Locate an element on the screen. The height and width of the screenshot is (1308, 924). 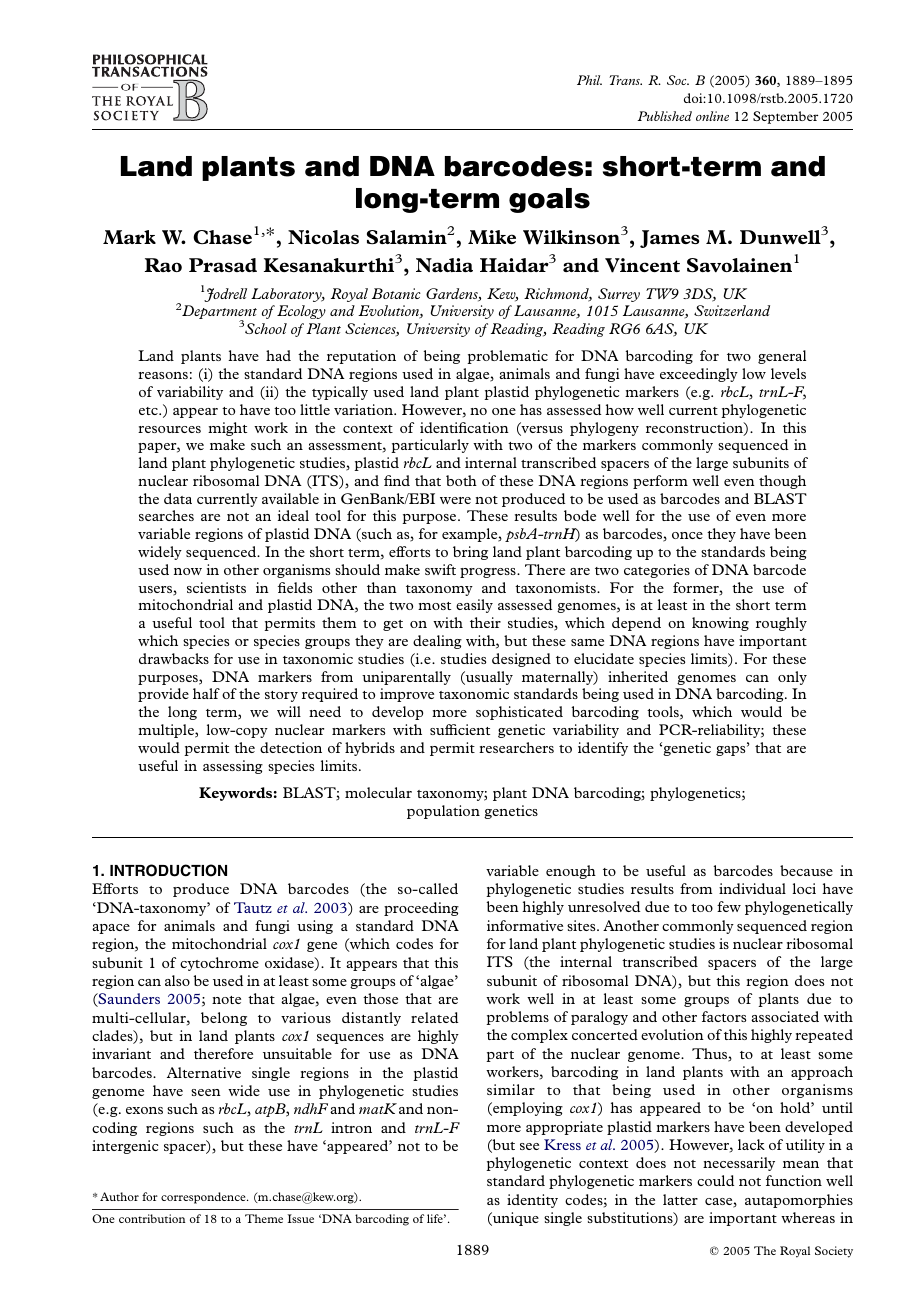
Prasad is located at coordinates (223, 265).
